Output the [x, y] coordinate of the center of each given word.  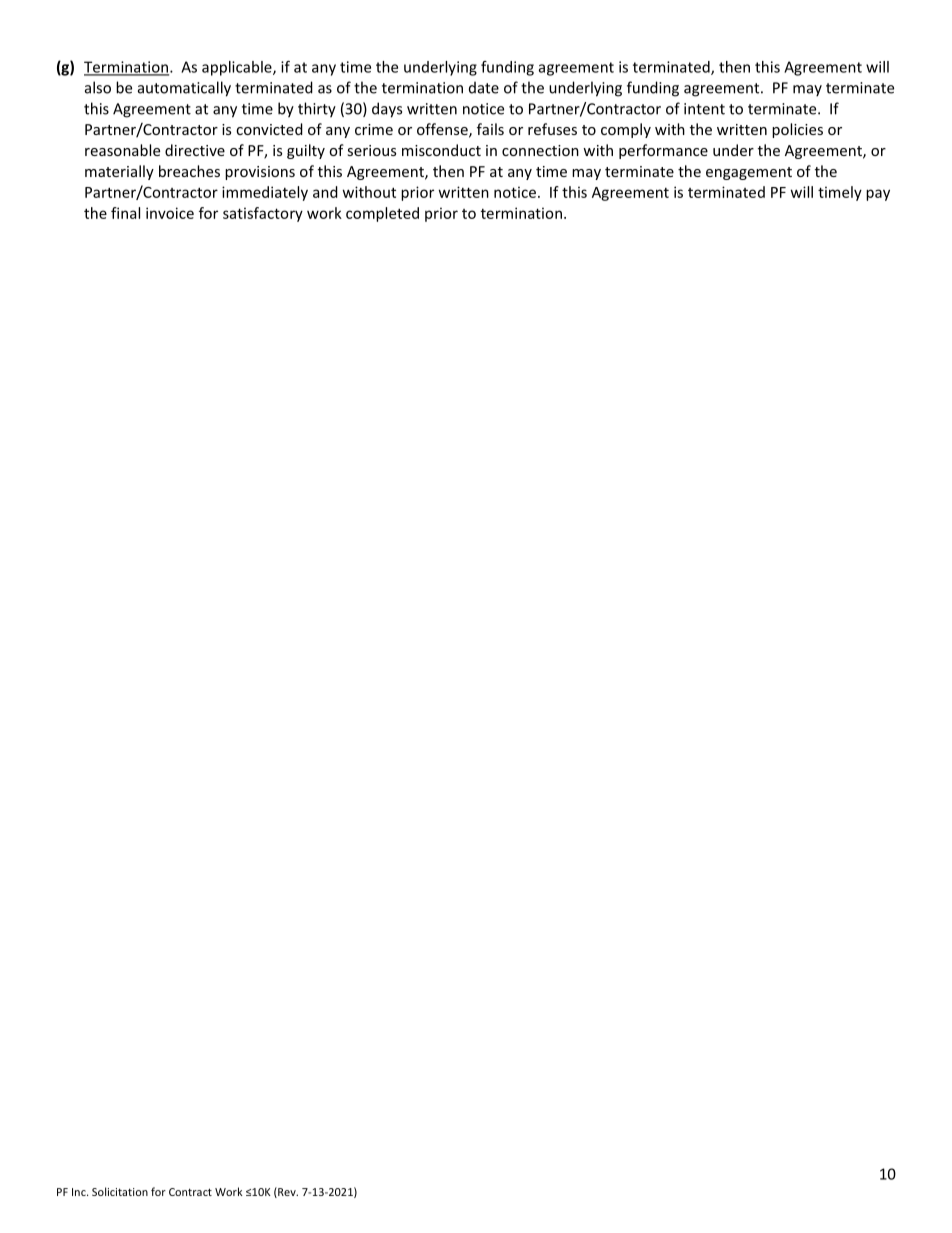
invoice [170, 213]
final [125, 213]
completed [382, 214]
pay [878, 195]
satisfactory [263, 214]
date [484, 87]
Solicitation [120, 1191]
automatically [184, 89]
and [325, 192]
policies [797, 130]
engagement [749, 173]
